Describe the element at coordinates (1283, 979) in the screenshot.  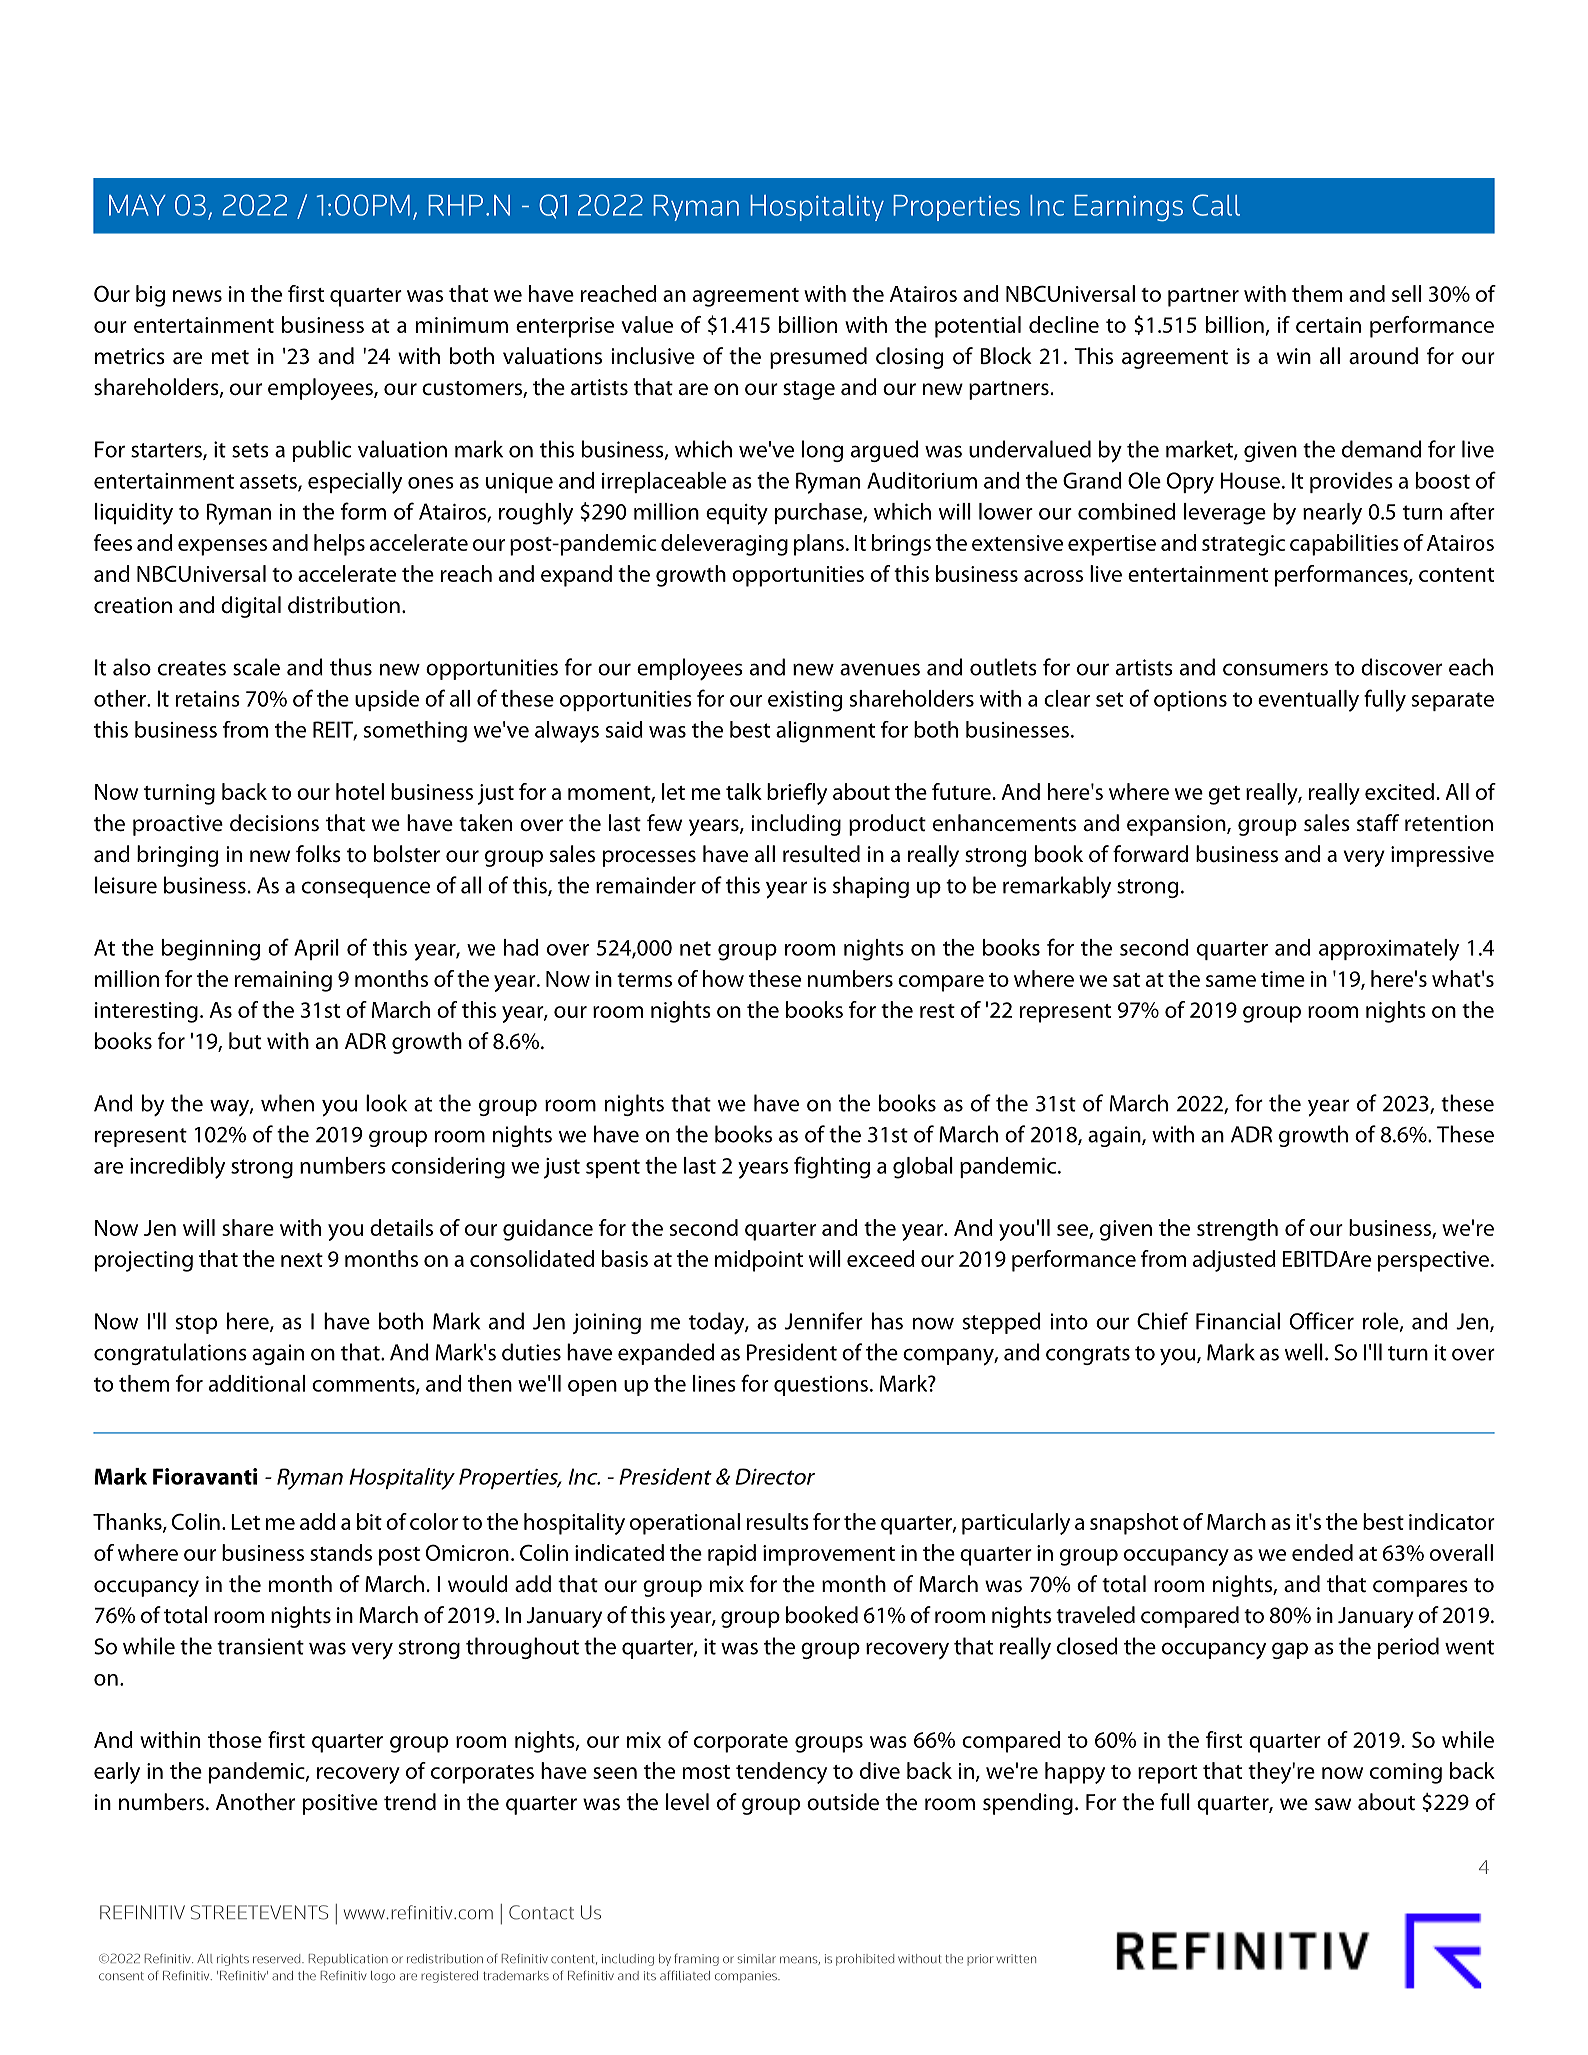
I see `time` at that location.
